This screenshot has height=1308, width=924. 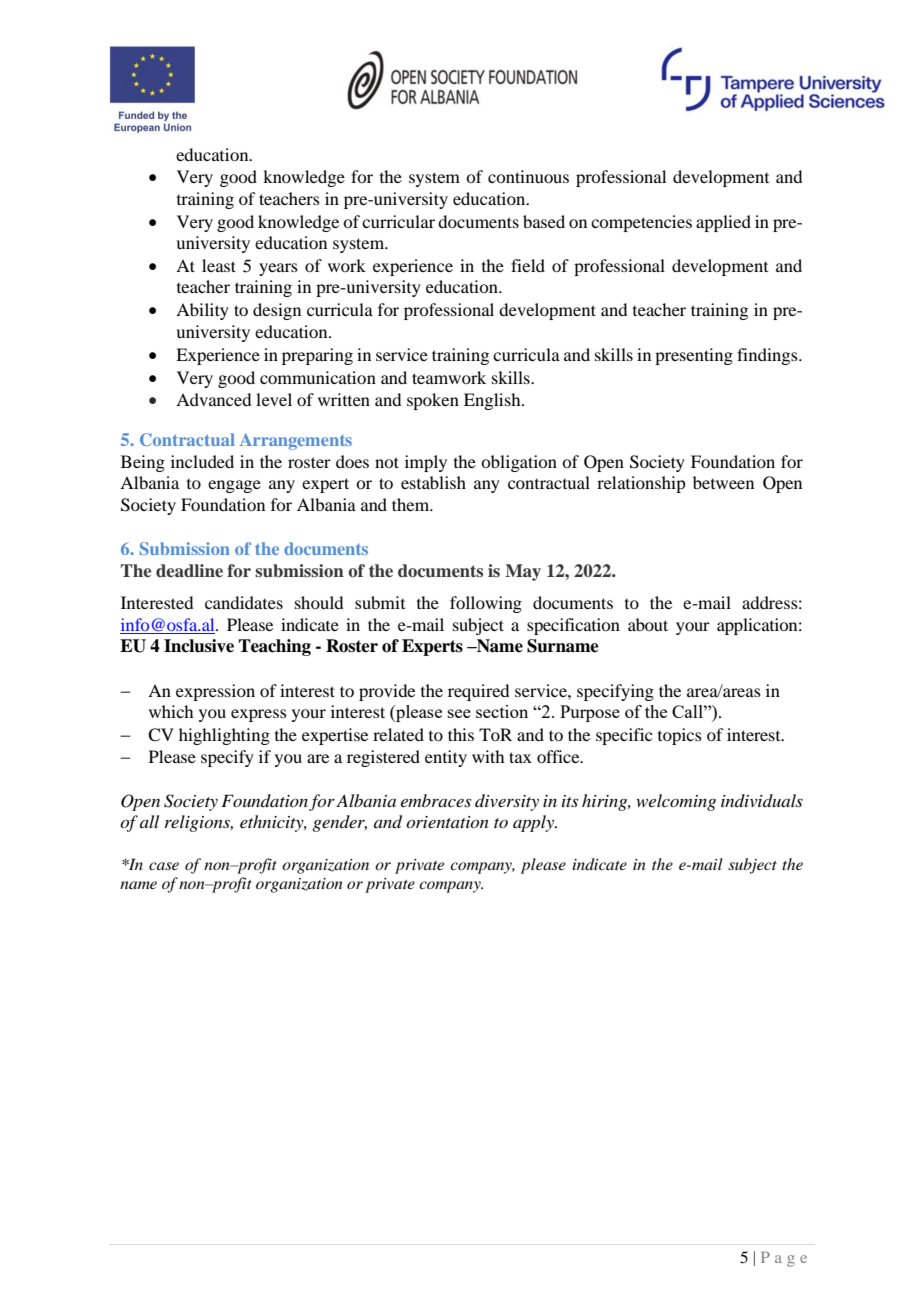 What do you see at coordinates (723, 482) in the screenshot?
I see `between` at bounding box center [723, 482].
